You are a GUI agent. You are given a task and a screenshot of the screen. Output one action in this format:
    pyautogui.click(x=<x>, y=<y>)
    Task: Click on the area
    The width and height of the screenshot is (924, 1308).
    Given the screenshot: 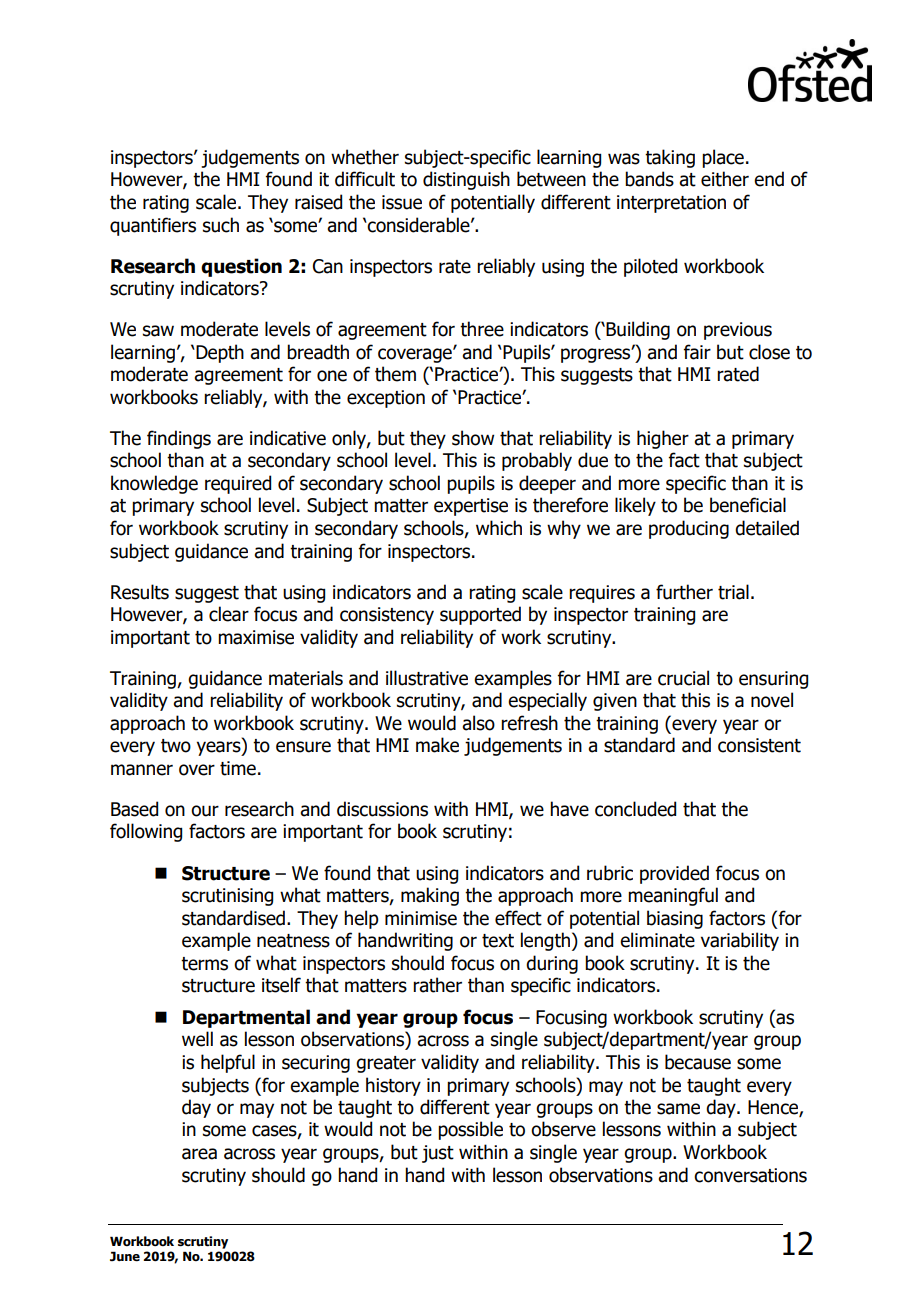 What is the action you would take?
    pyautogui.click(x=199, y=1154)
